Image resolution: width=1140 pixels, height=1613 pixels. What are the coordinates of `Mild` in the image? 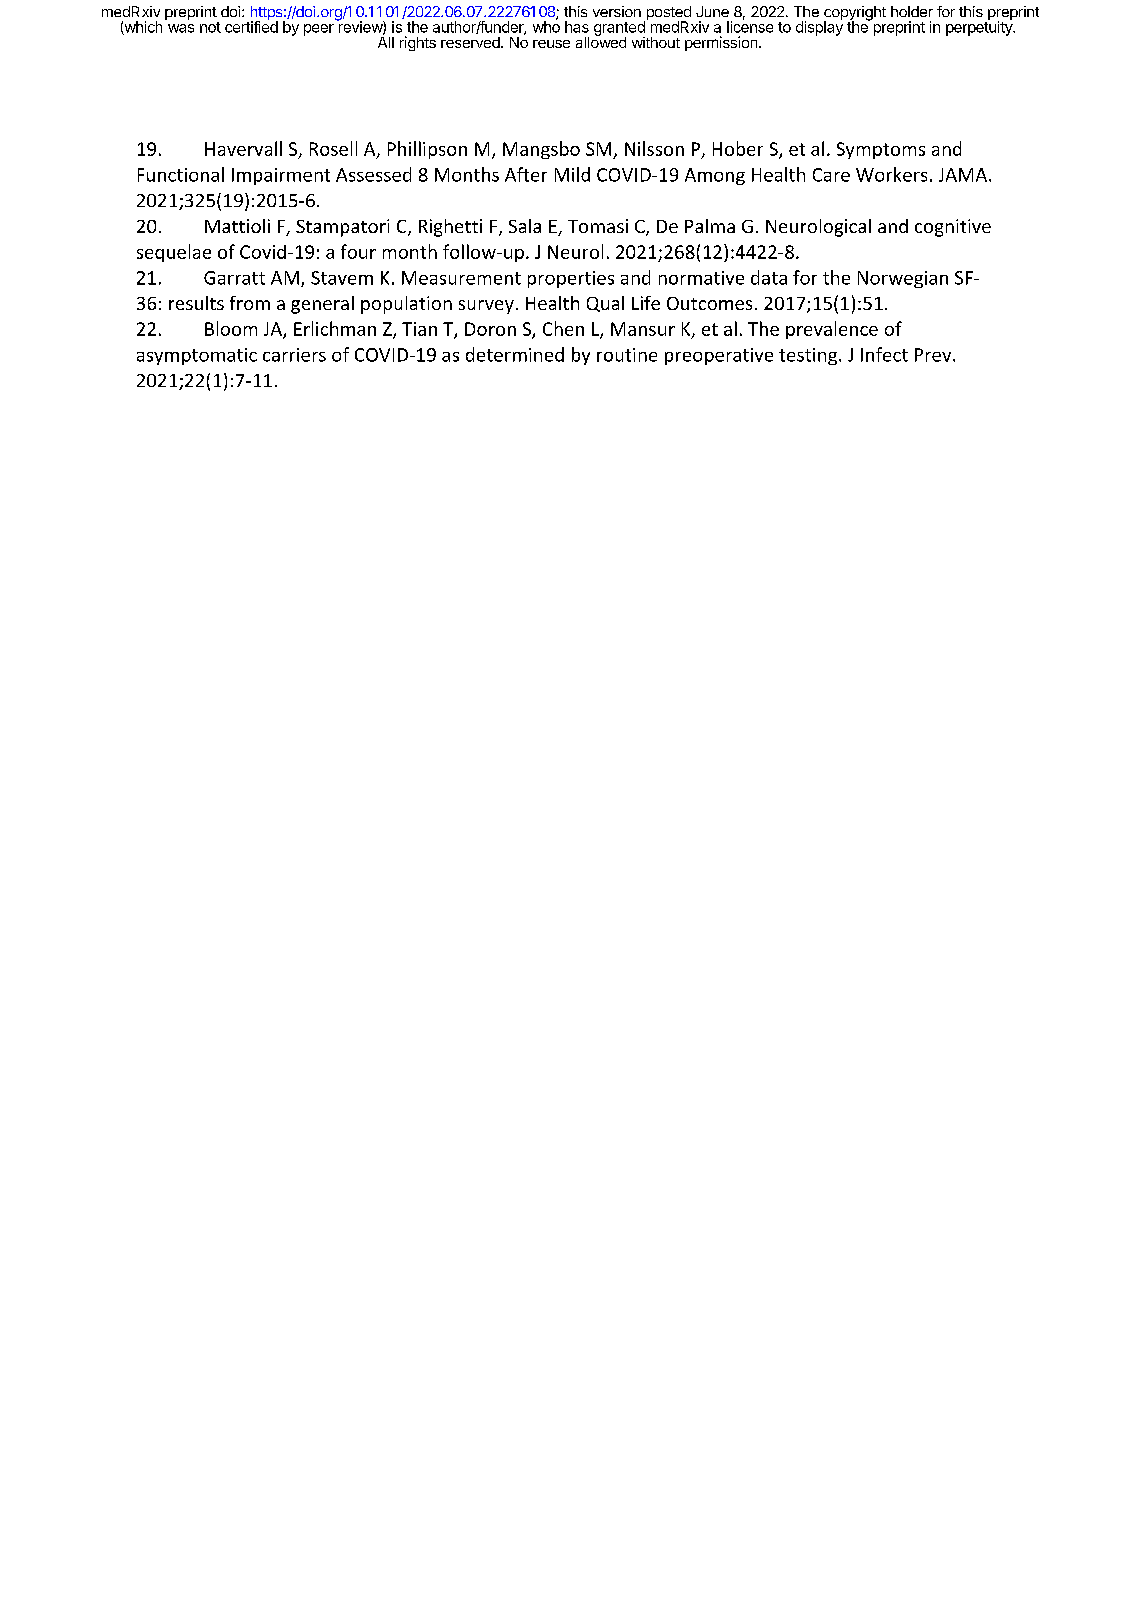 It's located at (572, 174).
